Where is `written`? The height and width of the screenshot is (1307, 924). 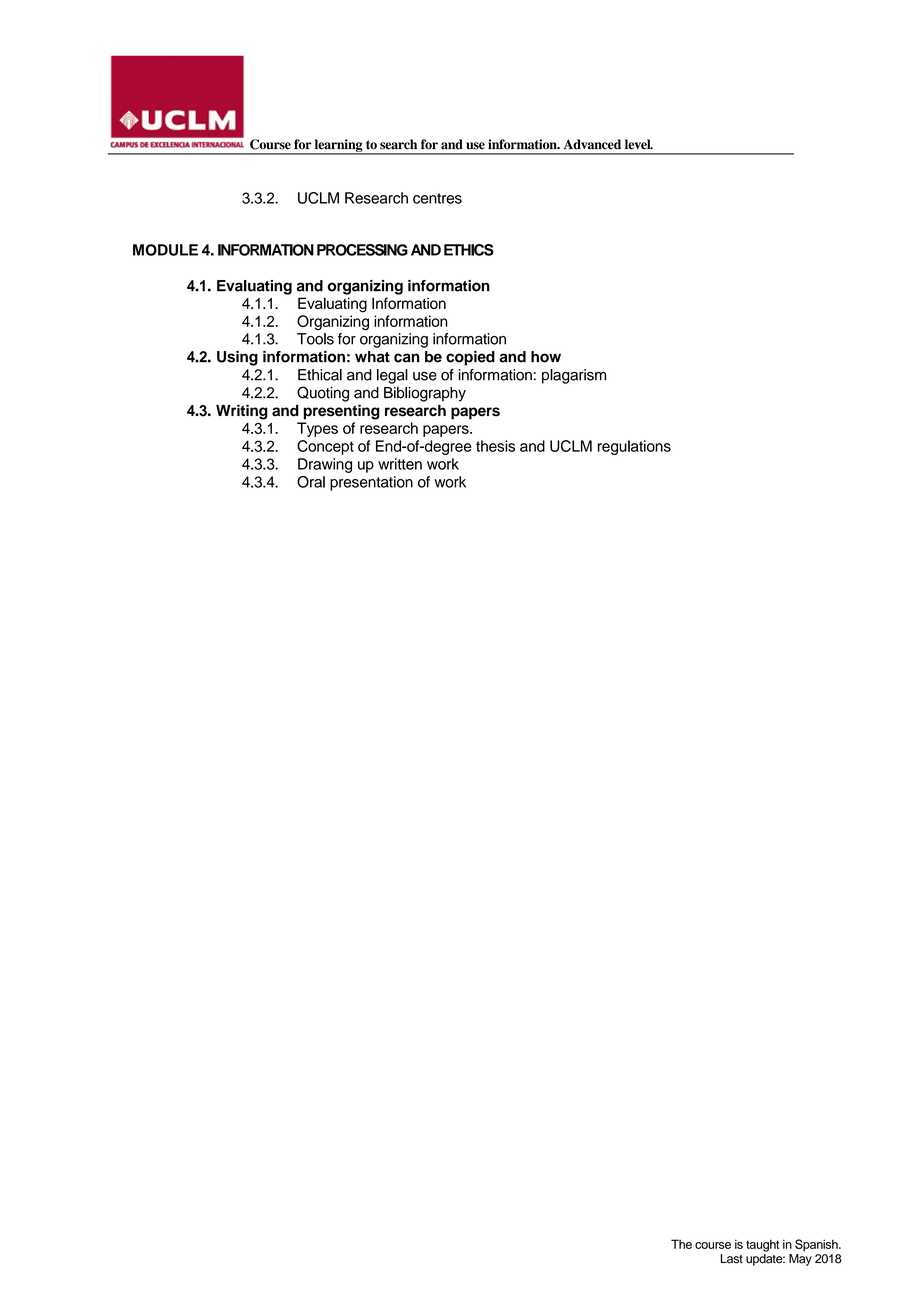
written is located at coordinates (400, 464).
